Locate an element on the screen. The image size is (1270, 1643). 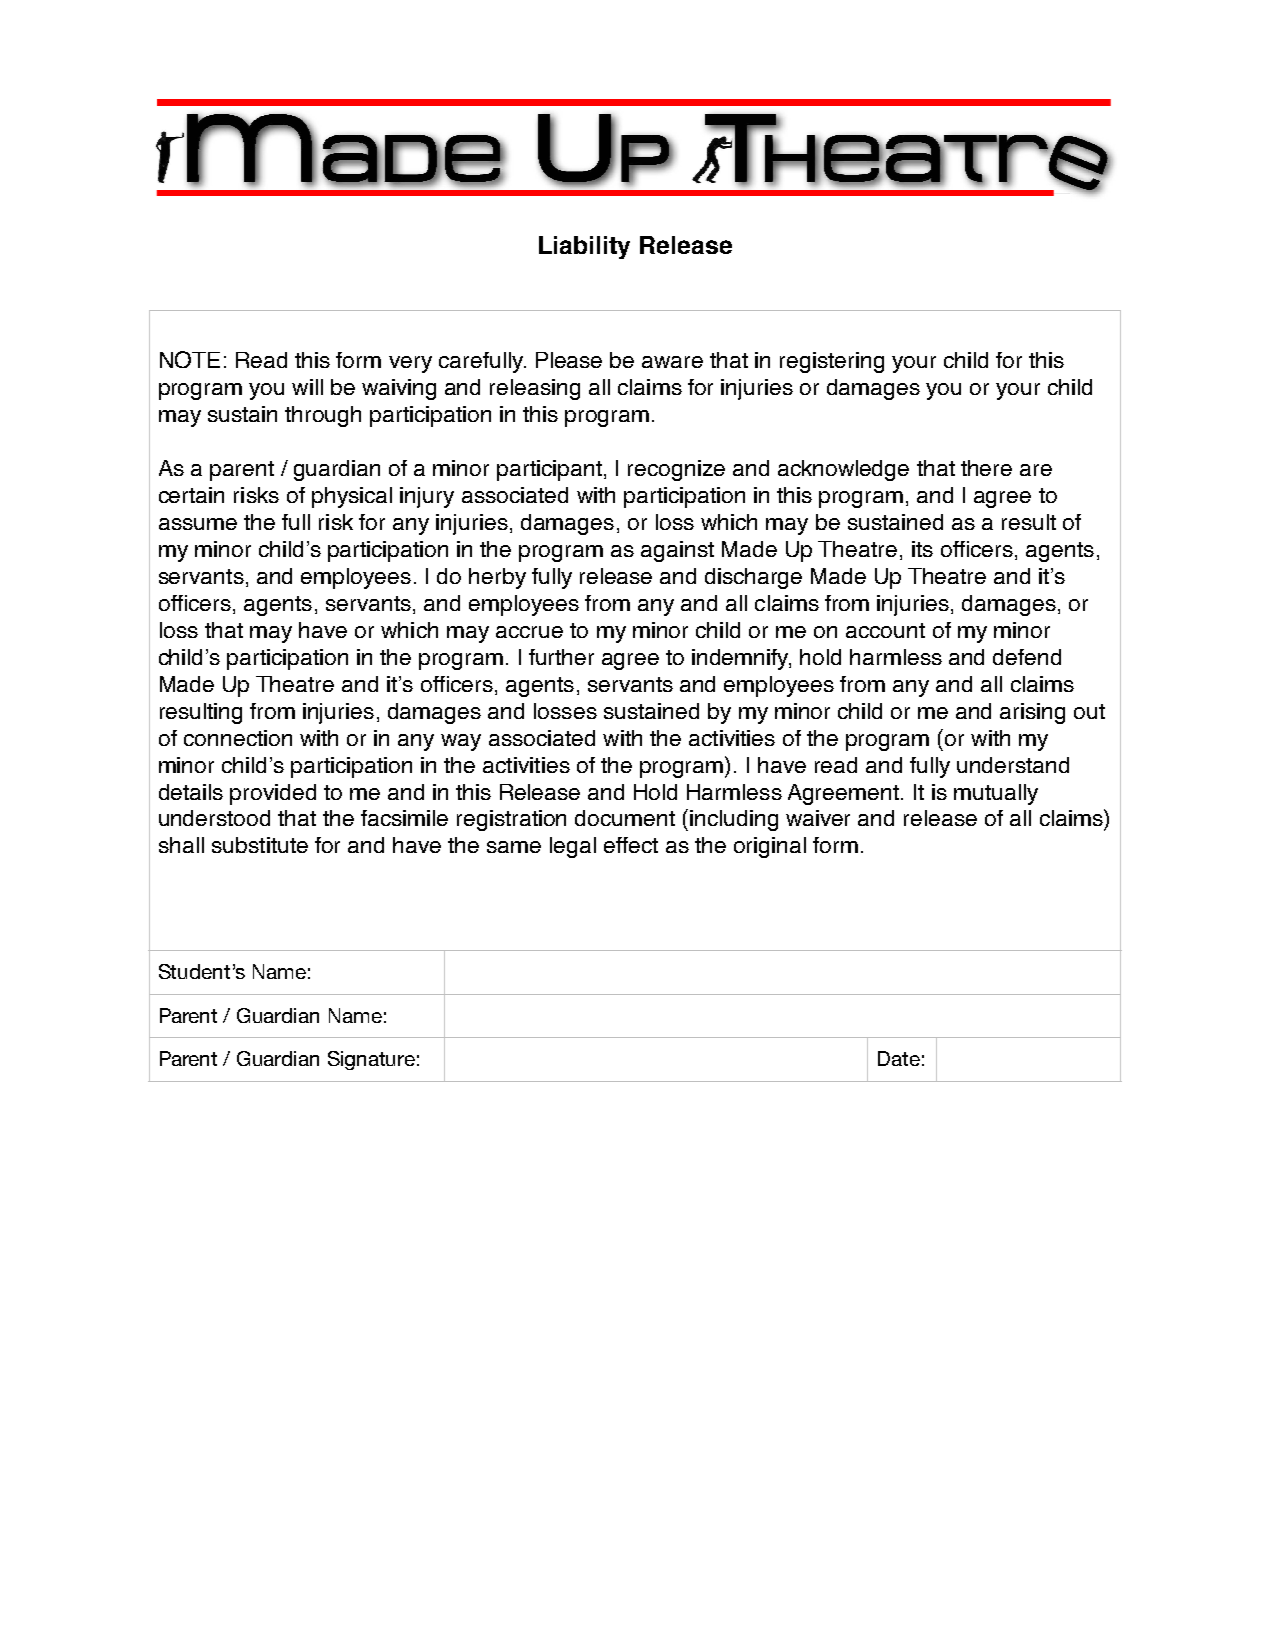
original is located at coordinates (770, 847).
